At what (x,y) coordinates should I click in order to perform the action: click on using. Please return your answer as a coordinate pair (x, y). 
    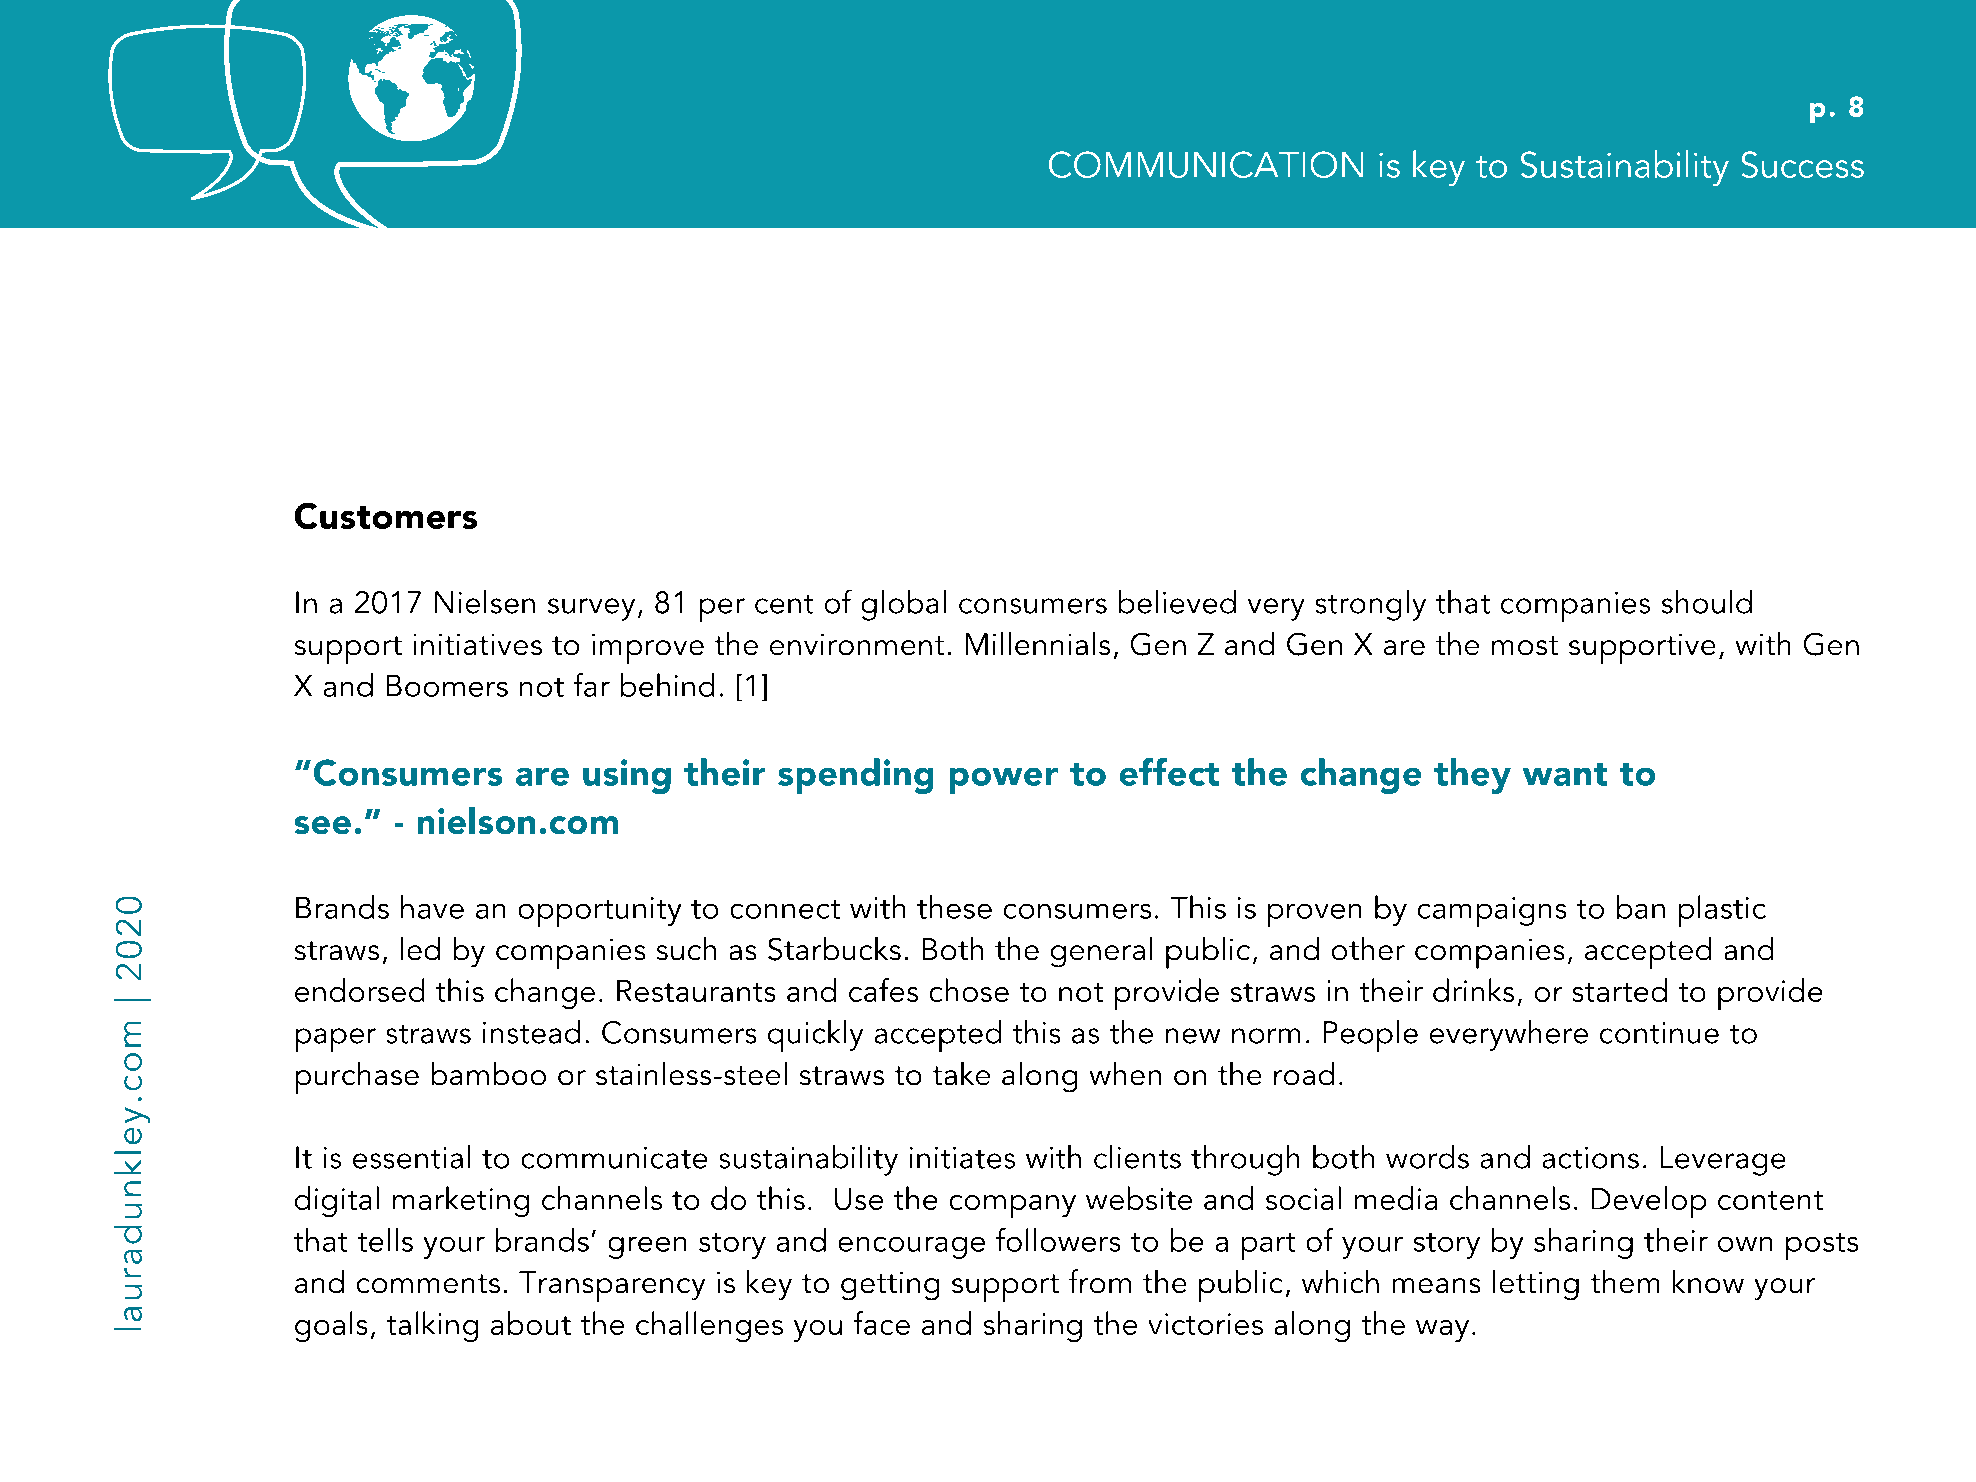
    Looking at the image, I should click on (627, 776).
